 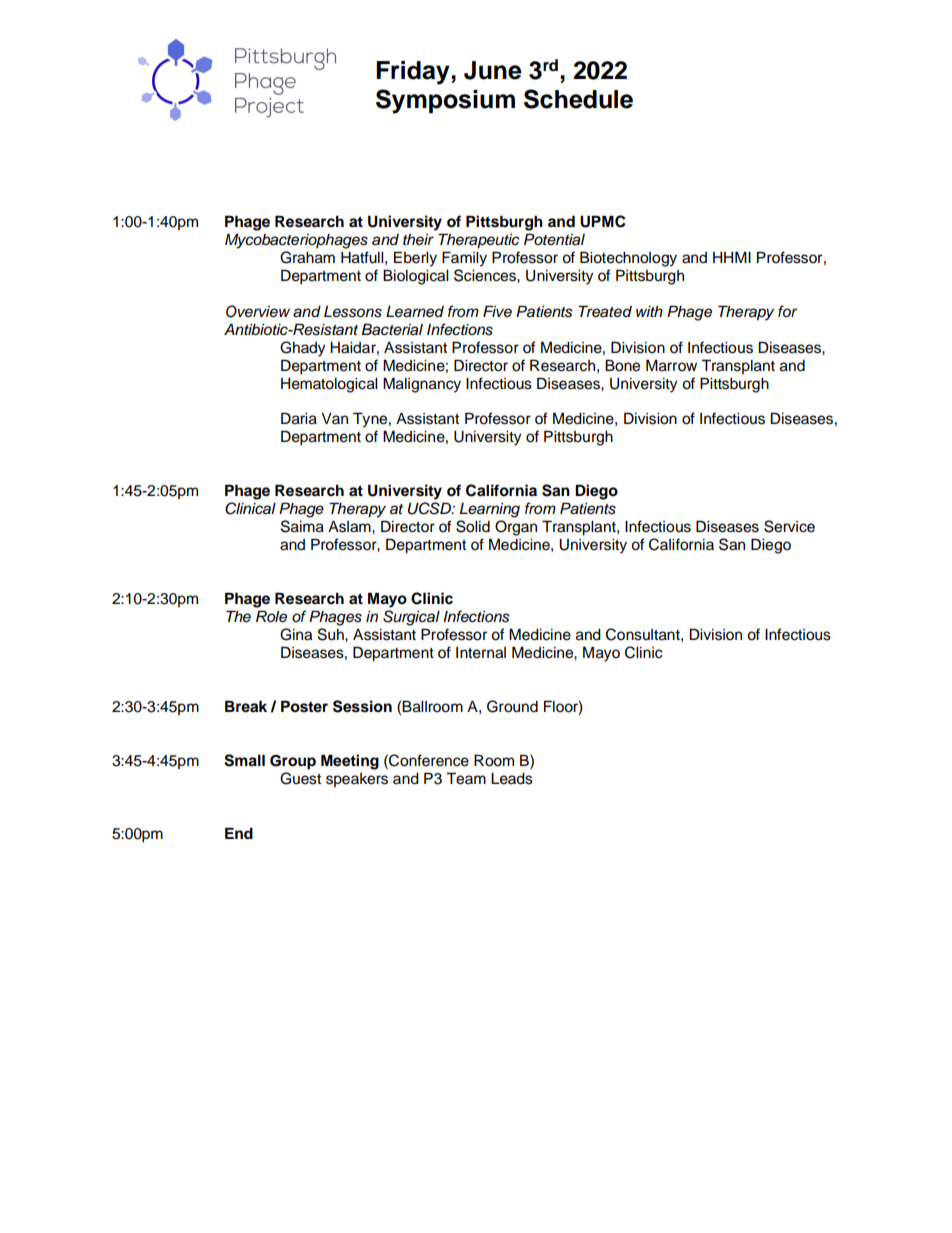 What do you see at coordinates (516, 528) in the screenshot?
I see `Organ` at bounding box center [516, 528].
